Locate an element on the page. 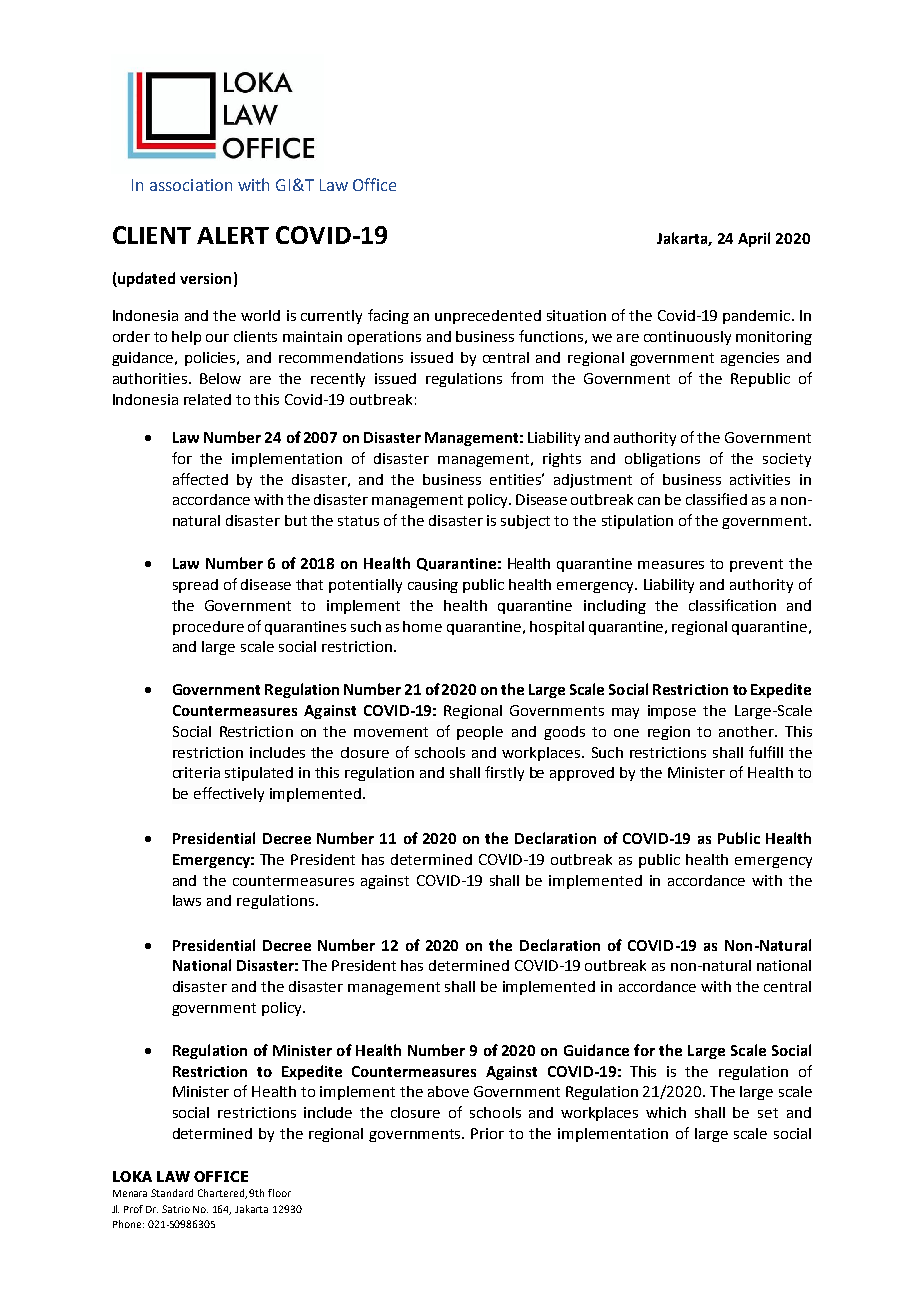 This image has height=1308, width=924. affected is located at coordinates (200, 479).
